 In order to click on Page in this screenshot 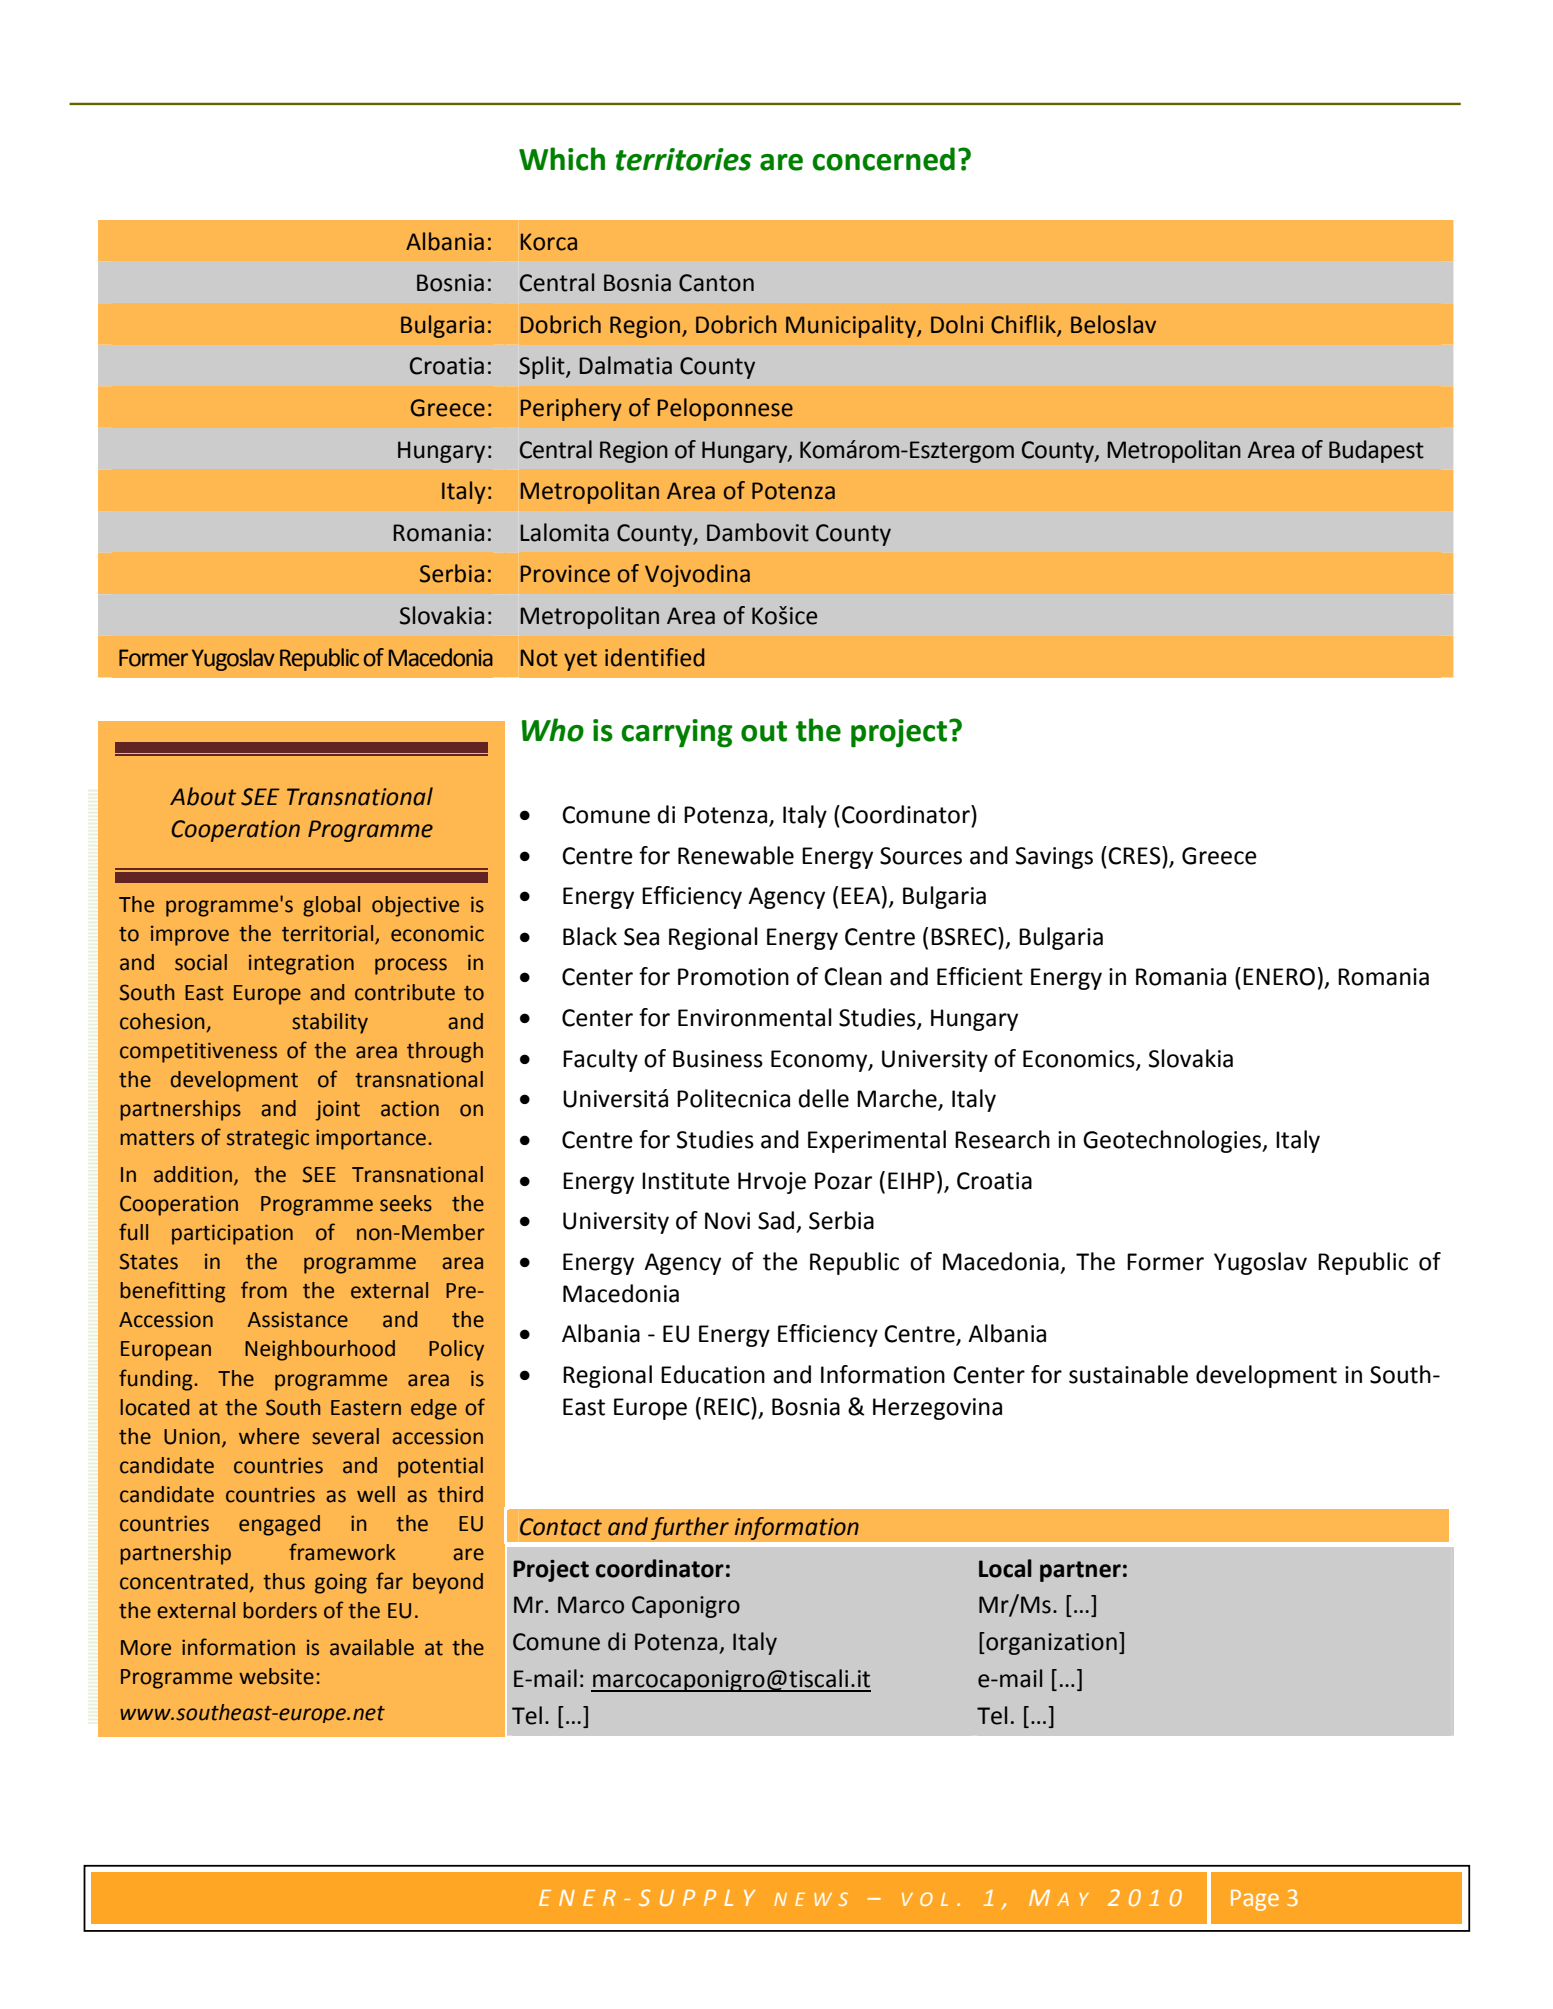, I will do `click(1255, 1900)`.
